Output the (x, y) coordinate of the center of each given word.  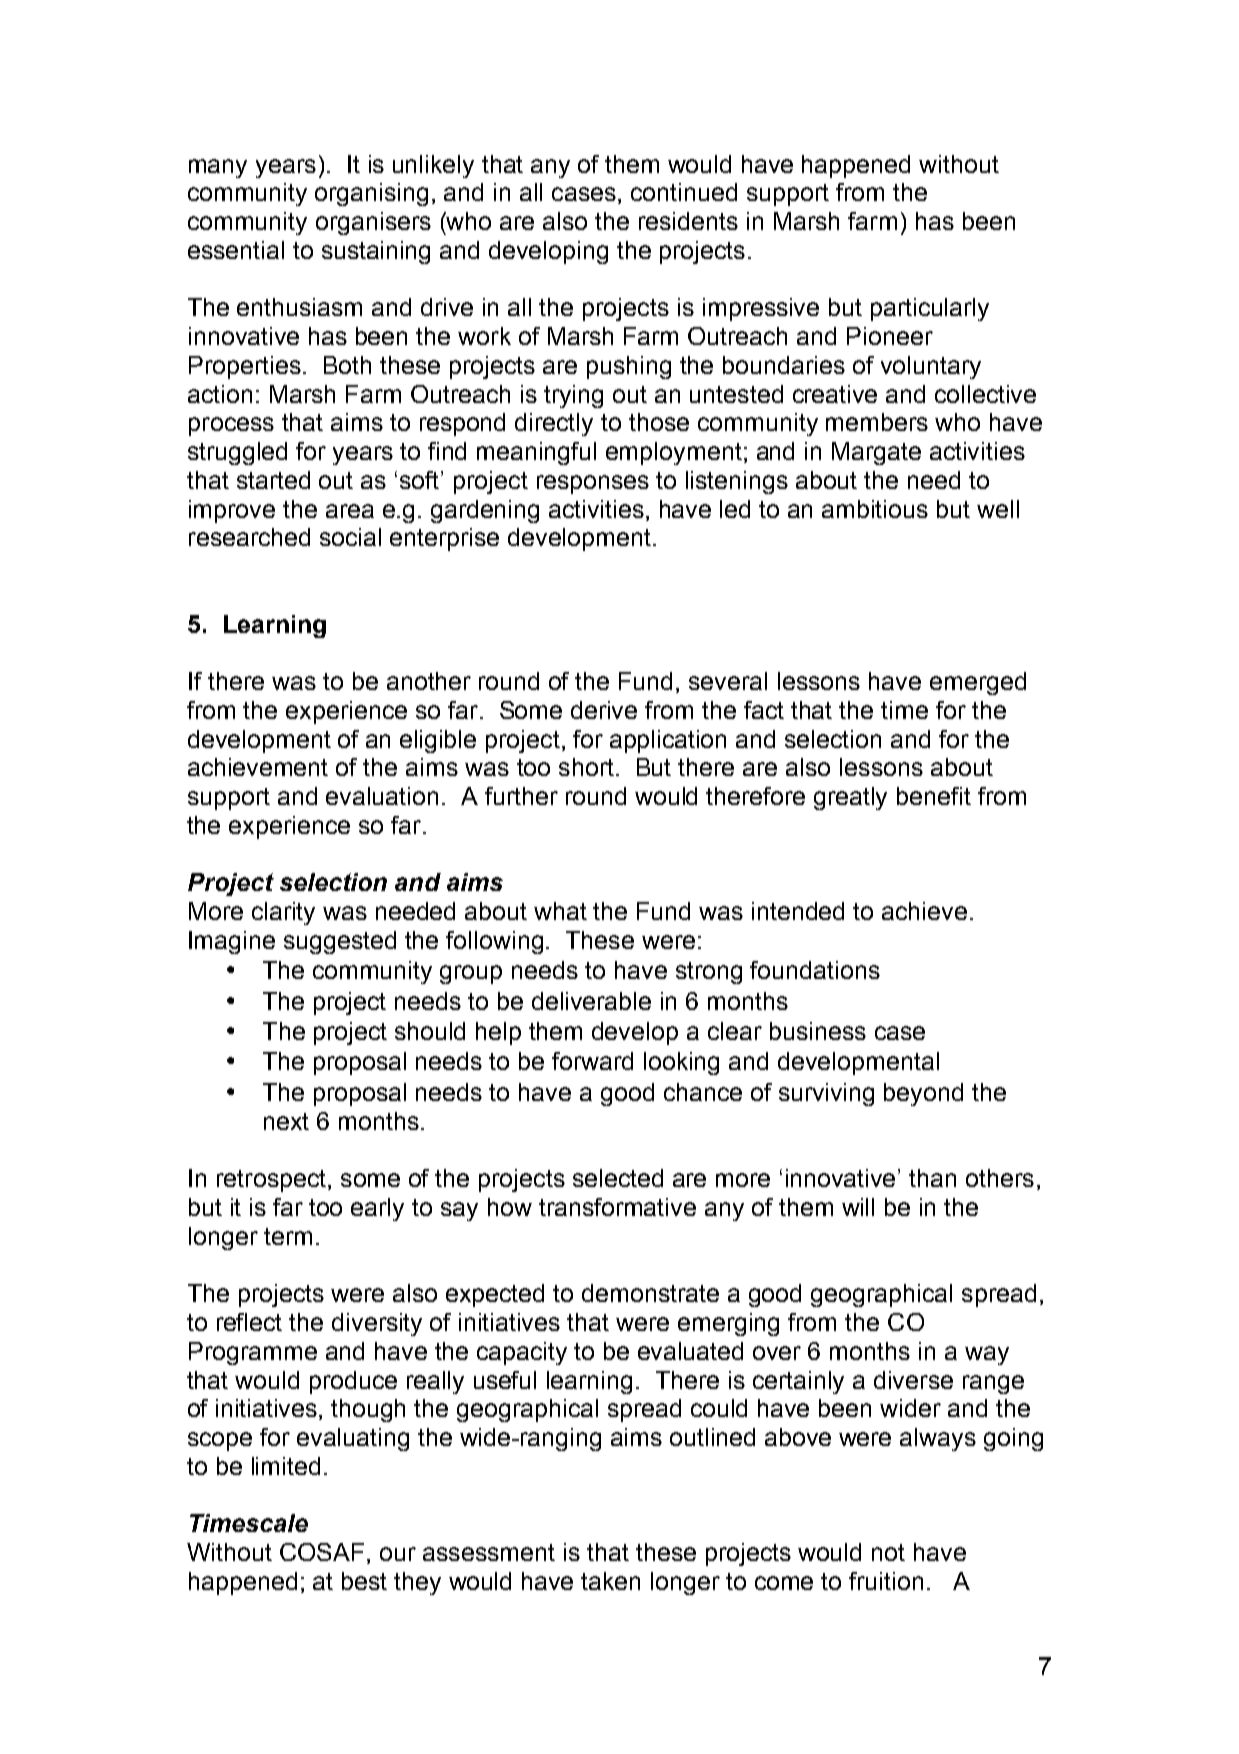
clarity (283, 913)
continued (684, 192)
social (350, 537)
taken (610, 1581)
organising (371, 194)
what (560, 911)
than (932, 1178)
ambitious (875, 509)
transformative (617, 1207)
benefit (934, 796)
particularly (930, 309)
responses (593, 484)
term (288, 1236)
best (364, 1581)
